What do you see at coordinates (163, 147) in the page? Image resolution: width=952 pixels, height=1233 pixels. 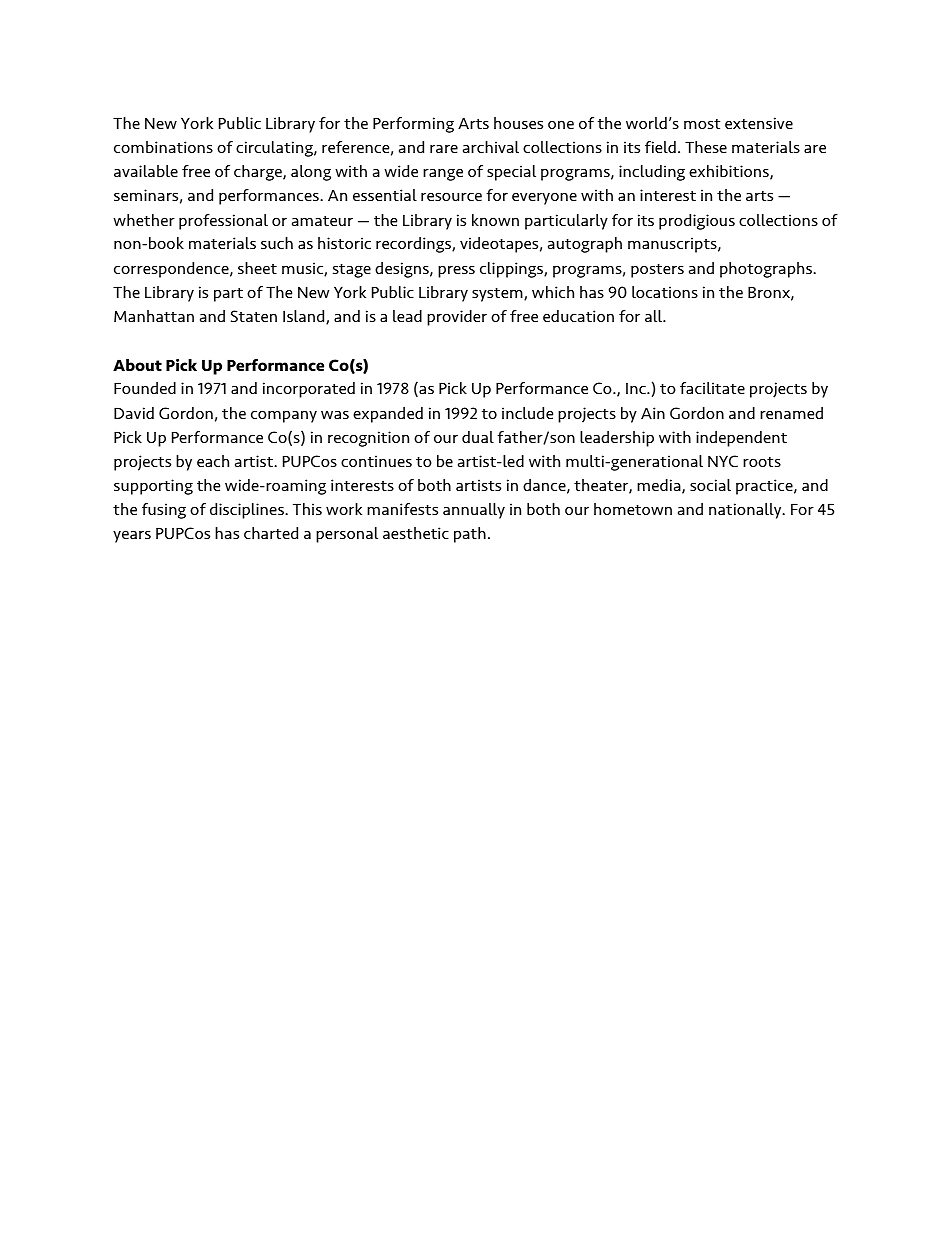 I see `combinations` at bounding box center [163, 147].
